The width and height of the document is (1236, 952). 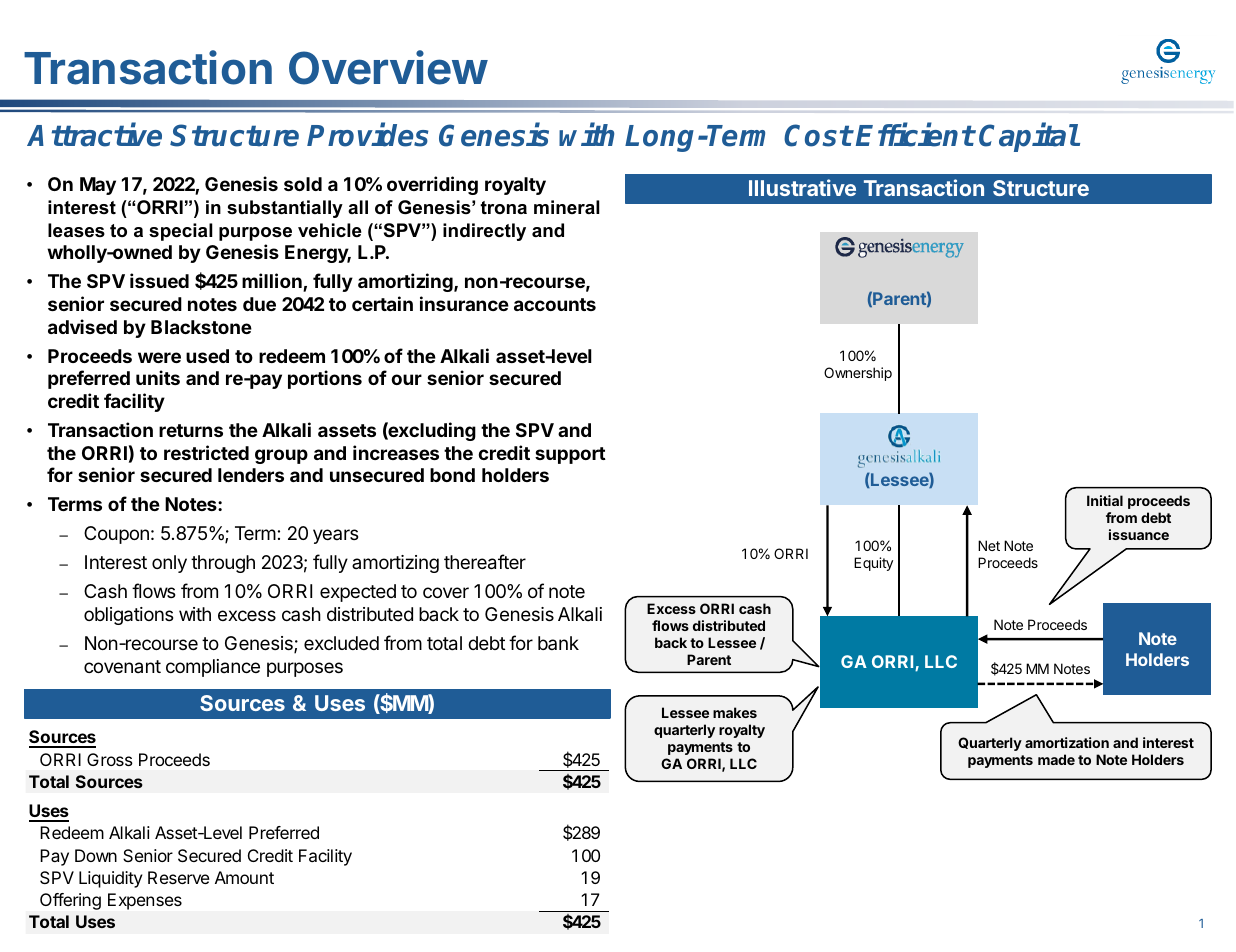 I want to click on Overview, so click(x=388, y=67).
